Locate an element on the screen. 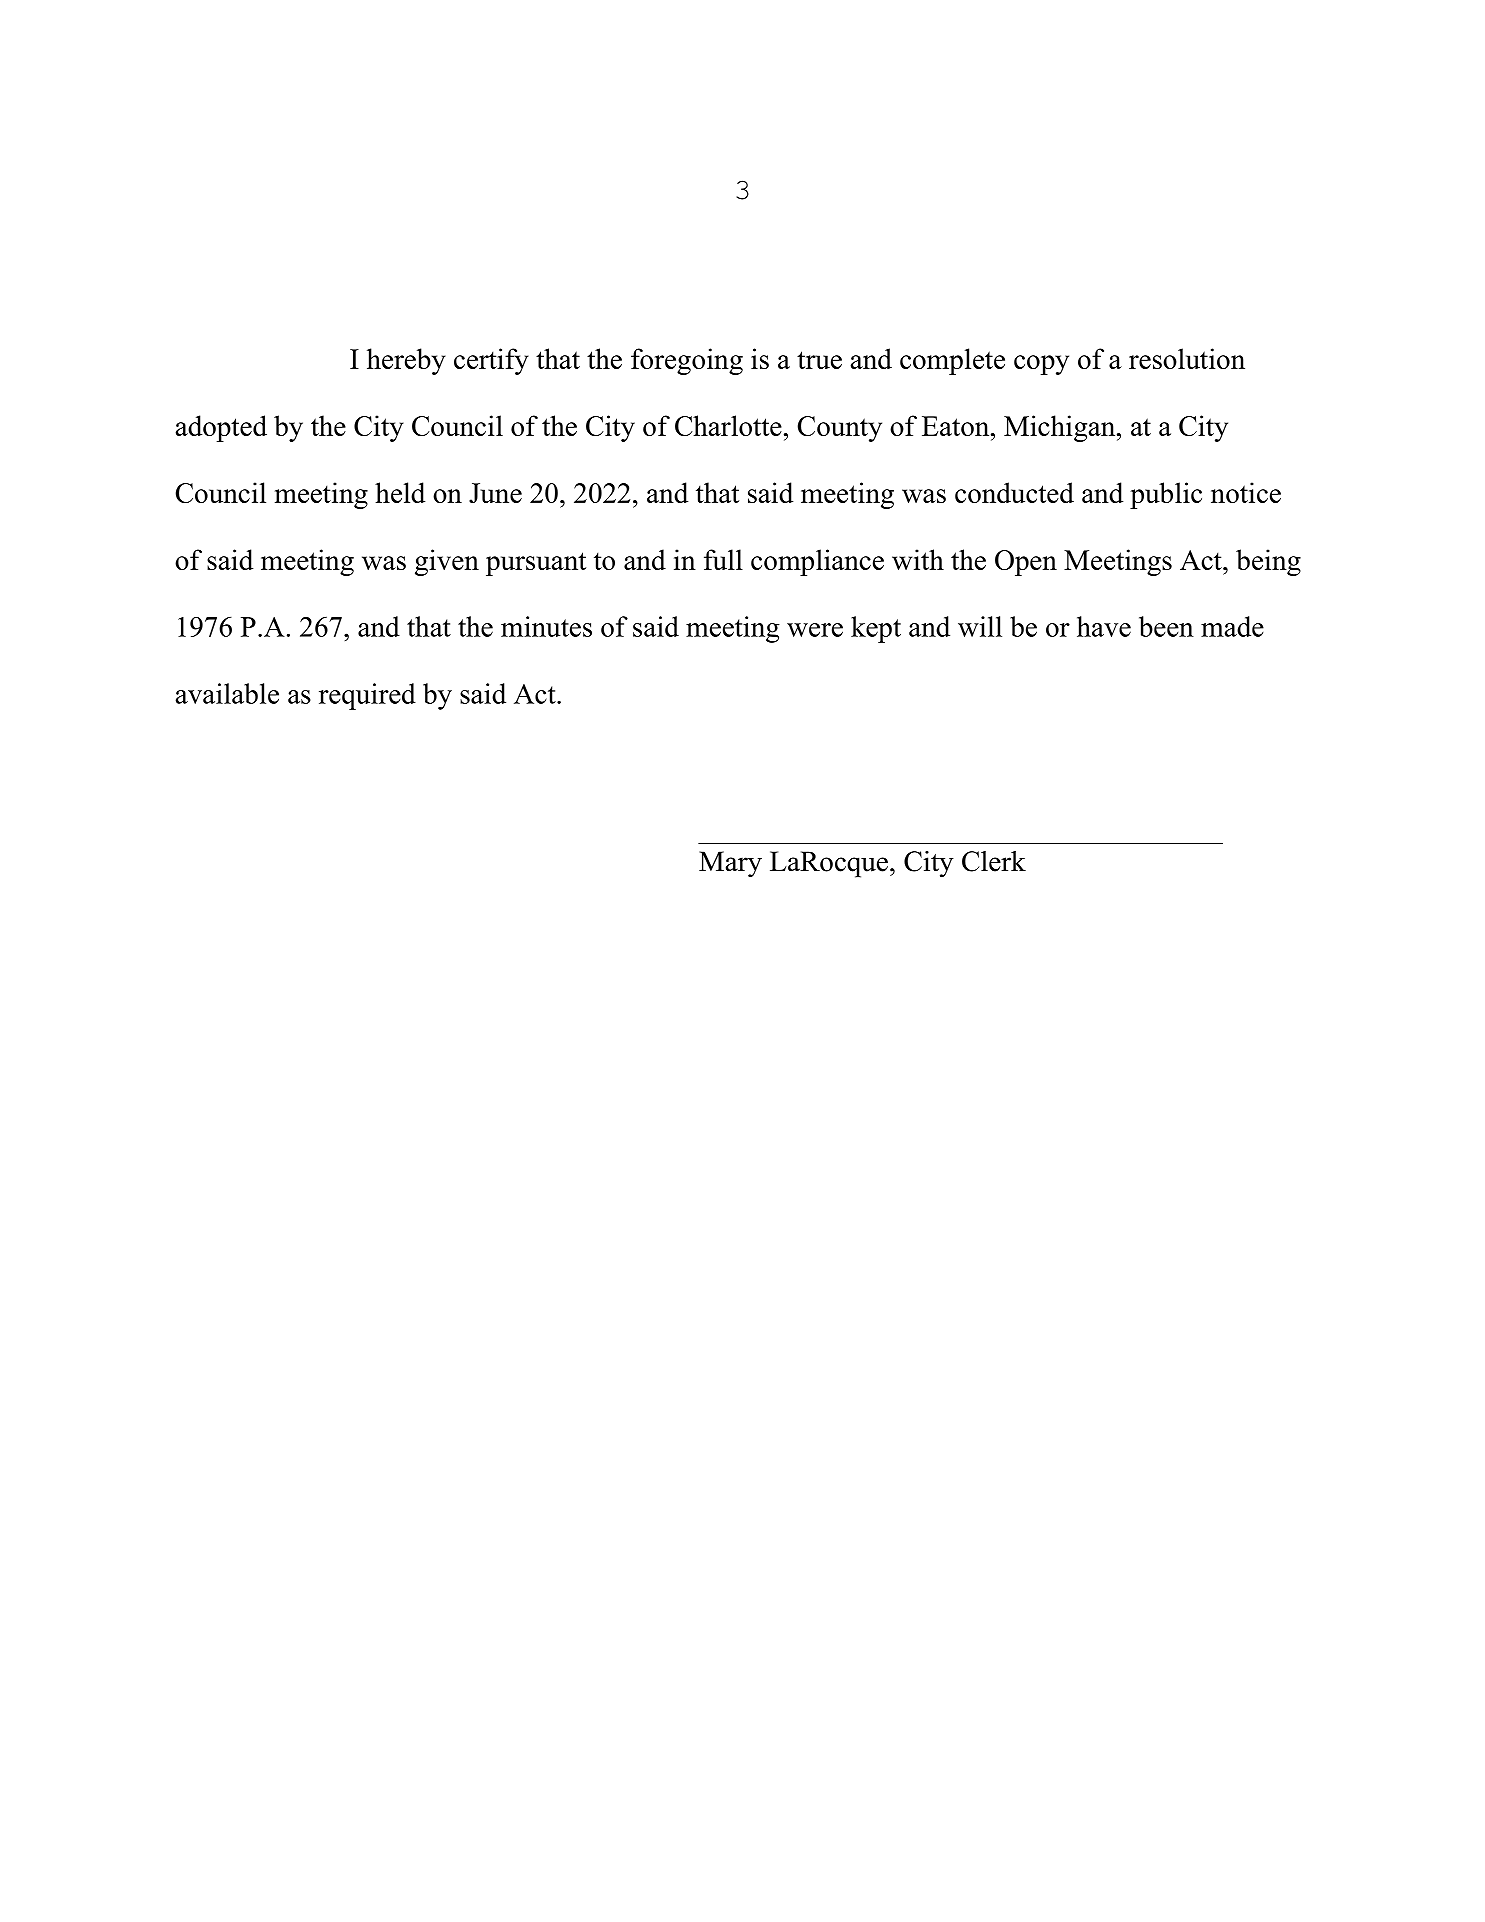 The height and width of the screenshot is (1922, 1485). given is located at coordinates (447, 562).
